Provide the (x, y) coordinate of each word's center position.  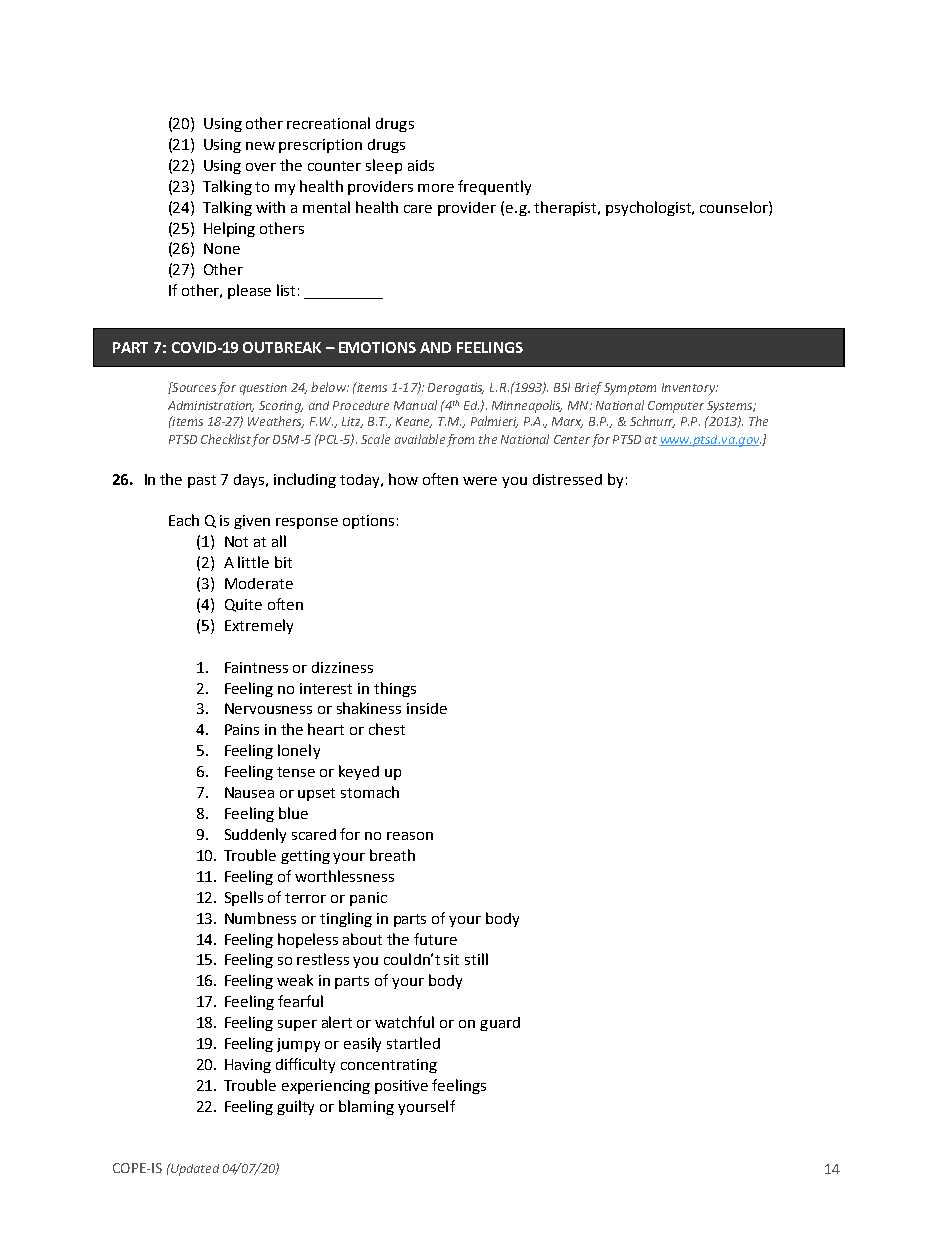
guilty (295, 1107)
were (480, 481)
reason (410, 836)
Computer (676, 407)
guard (500, 1024)
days (250, 481)
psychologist (650, 208)
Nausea (249, 792)
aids (421, 165)
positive (401, 1087)
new (260, 146)
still (476, 959)
